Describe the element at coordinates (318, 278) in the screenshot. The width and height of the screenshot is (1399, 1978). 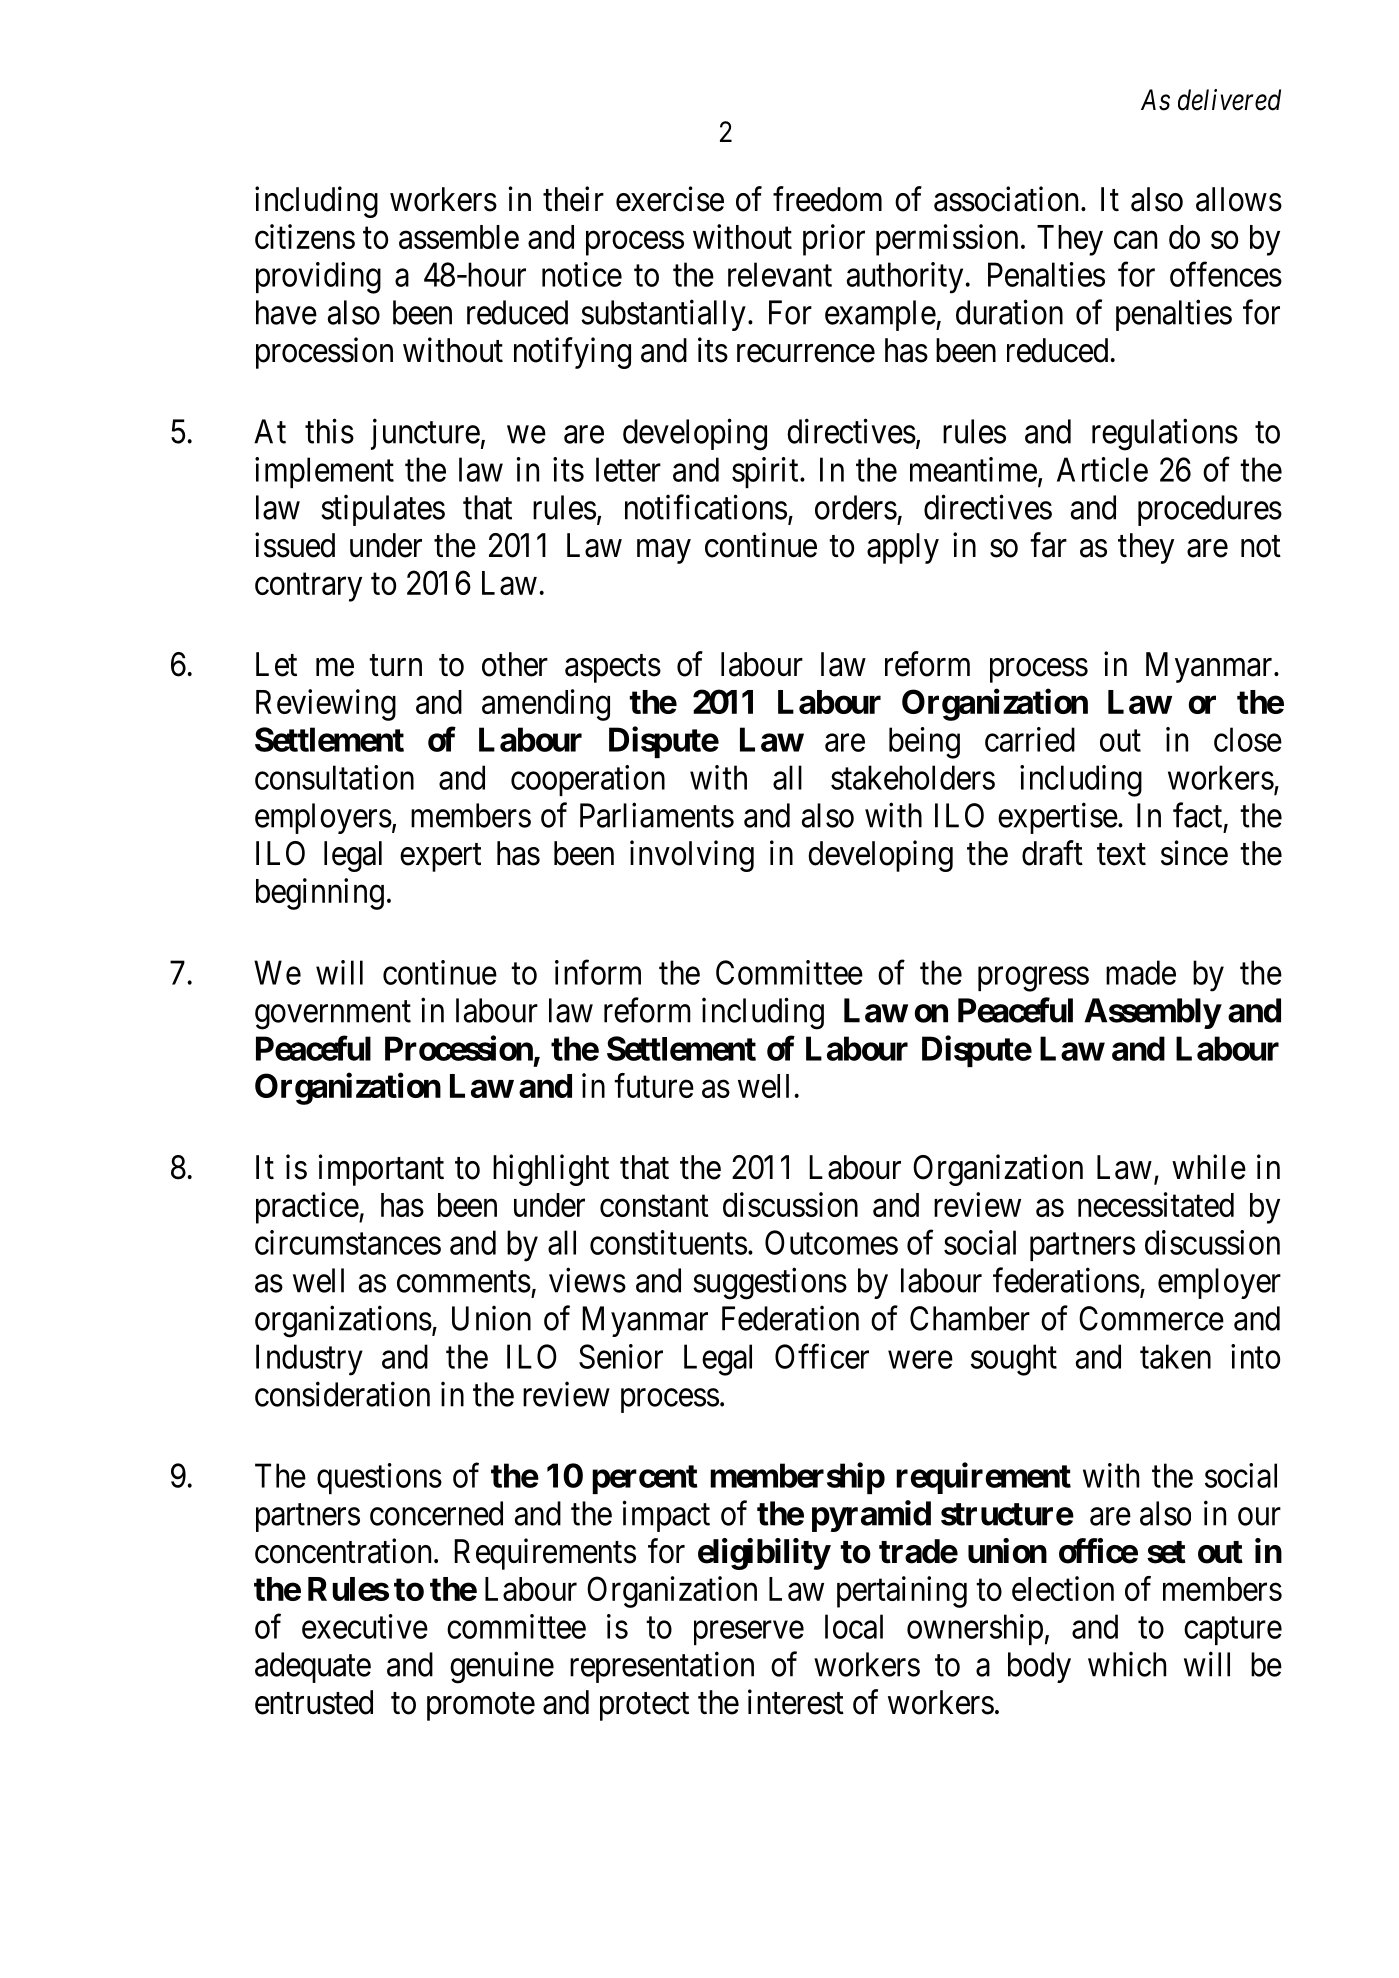
I see `providing` at that location.
